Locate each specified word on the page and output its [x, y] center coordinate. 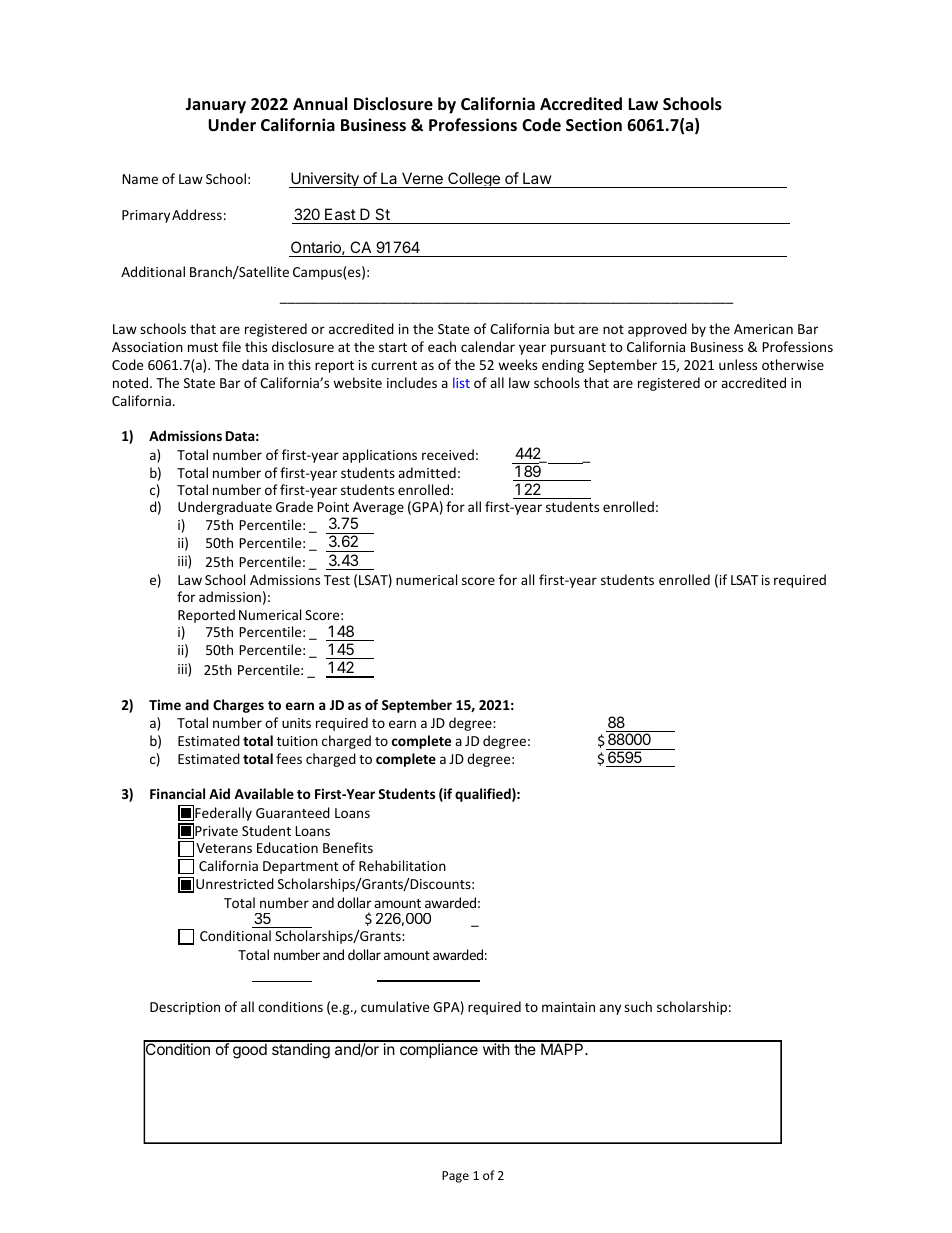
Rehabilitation [402, 865]
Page [455, 1177]
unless [738, 364]
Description [185, 1008]
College [474, 180]
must [203, 347]
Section [594, 125]
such [638, 1006]
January [215, 106]
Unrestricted [235, 883]
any [610, 1009]
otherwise [793, 364]
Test [337, 580]
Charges [238, 706]
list [461, 382]
